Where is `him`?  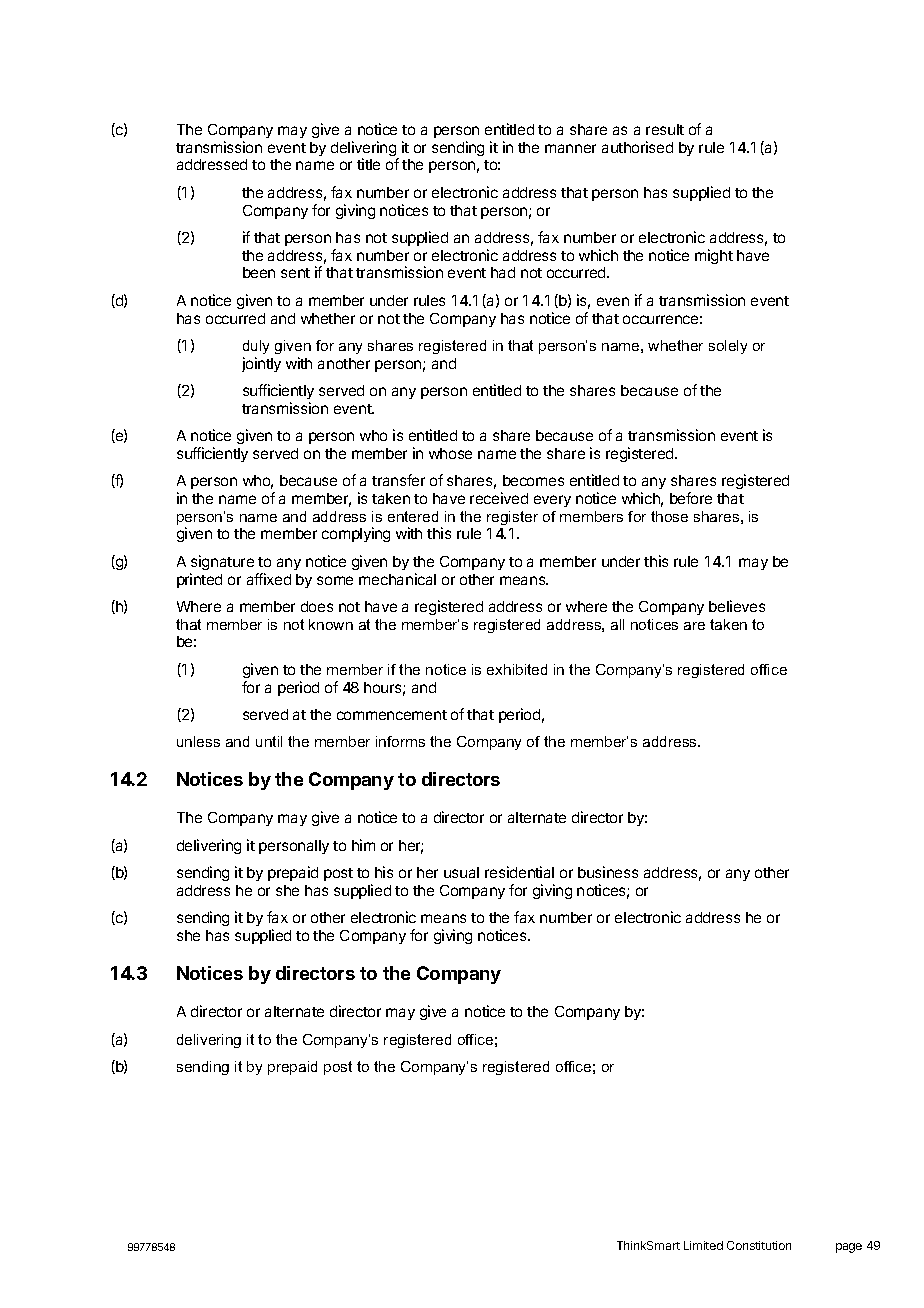 him is located at coordinates (363, 845).
